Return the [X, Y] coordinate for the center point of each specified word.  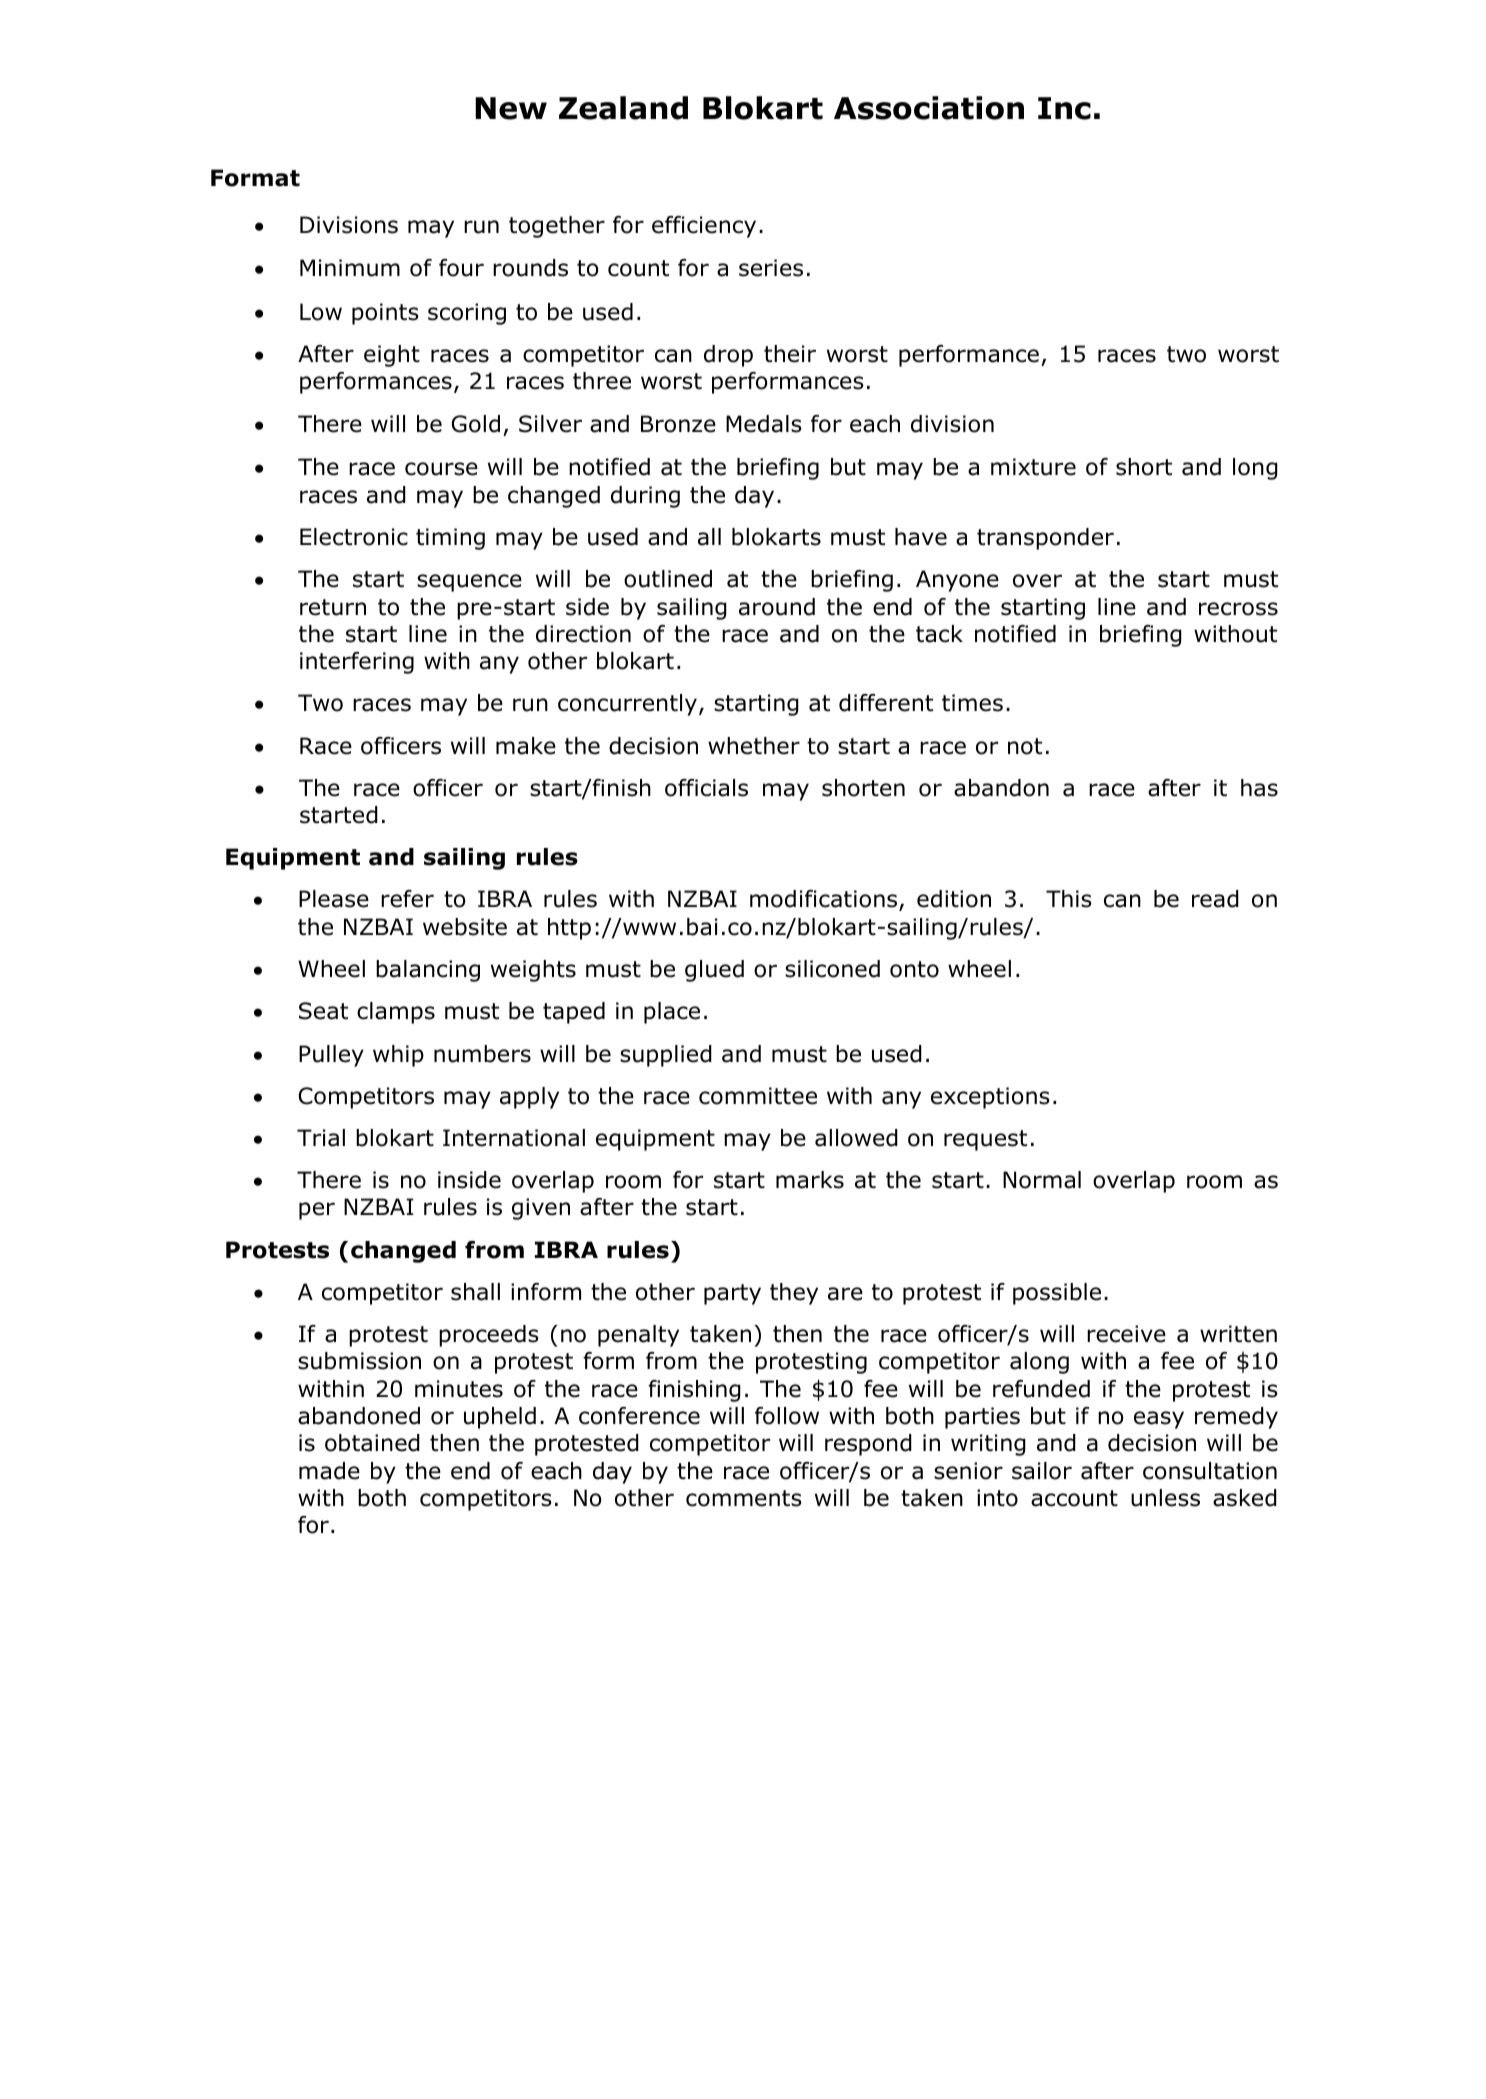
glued [714, 971]
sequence [469, 583]
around [777, 607]
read [1215, 899]
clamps [396, 1013]
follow [787, 1416]
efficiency [704, 227]
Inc [1064, 108]
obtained [372, 1443]
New [511, 108]
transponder [1045, 539]
